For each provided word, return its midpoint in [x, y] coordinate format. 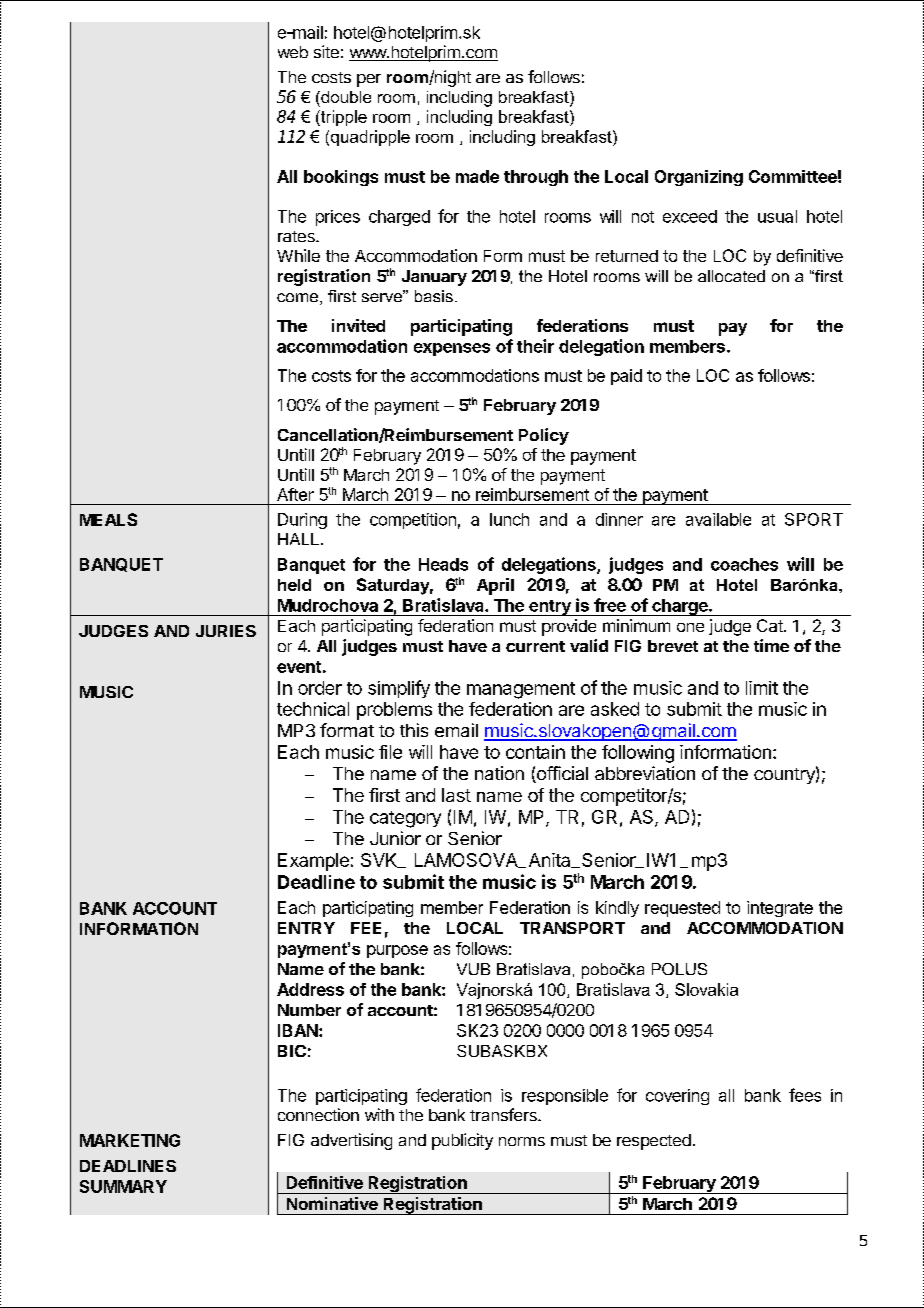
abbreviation [645, 773]
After [295, 494]
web [293, 52]
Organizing [699, 178]
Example [313, 862]
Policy [544, 436]
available [718, 519]
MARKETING [130, 1140]
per [369, 80]
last [456, 795]
